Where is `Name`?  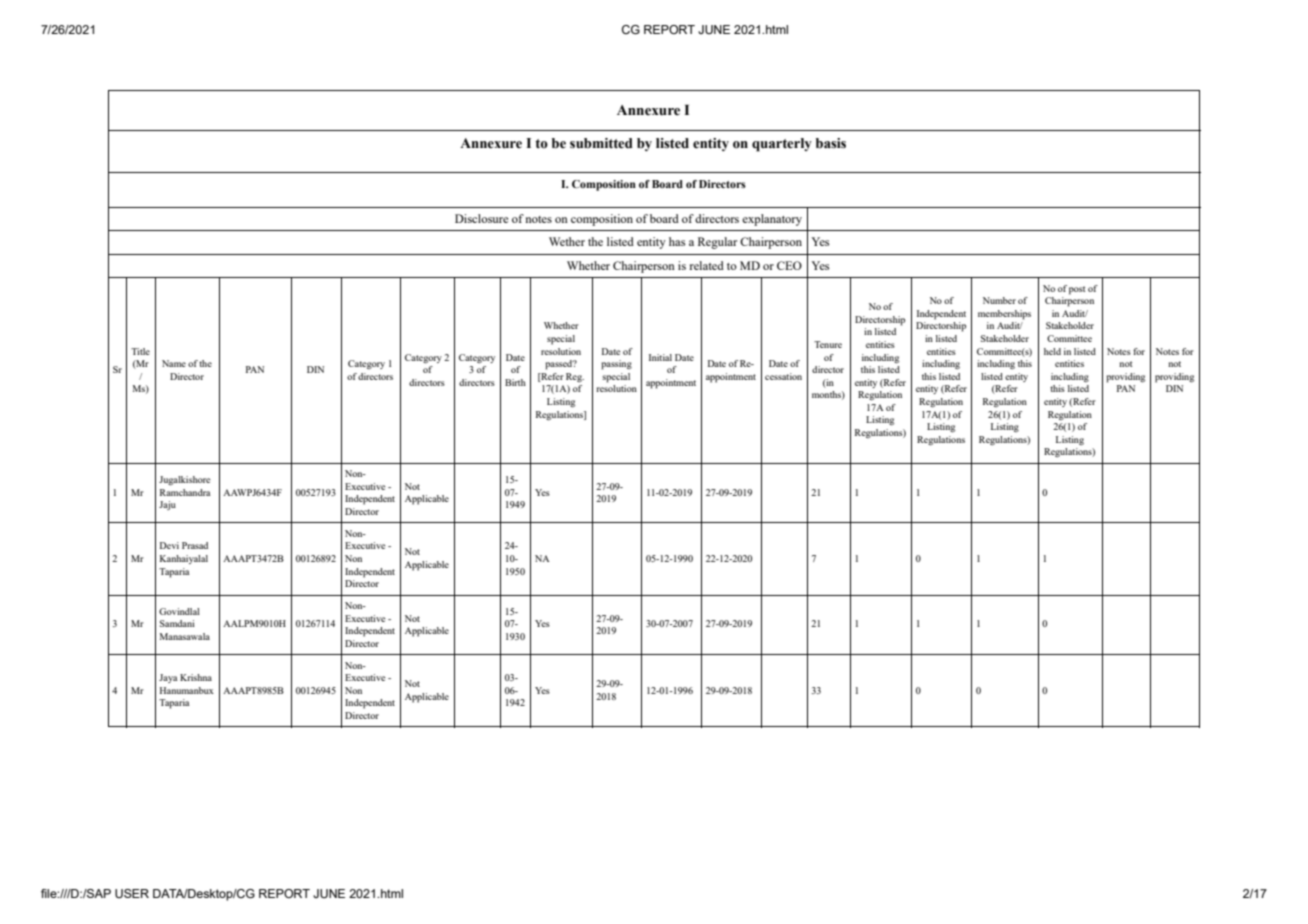 Name is located at coordinates (174, 363).
